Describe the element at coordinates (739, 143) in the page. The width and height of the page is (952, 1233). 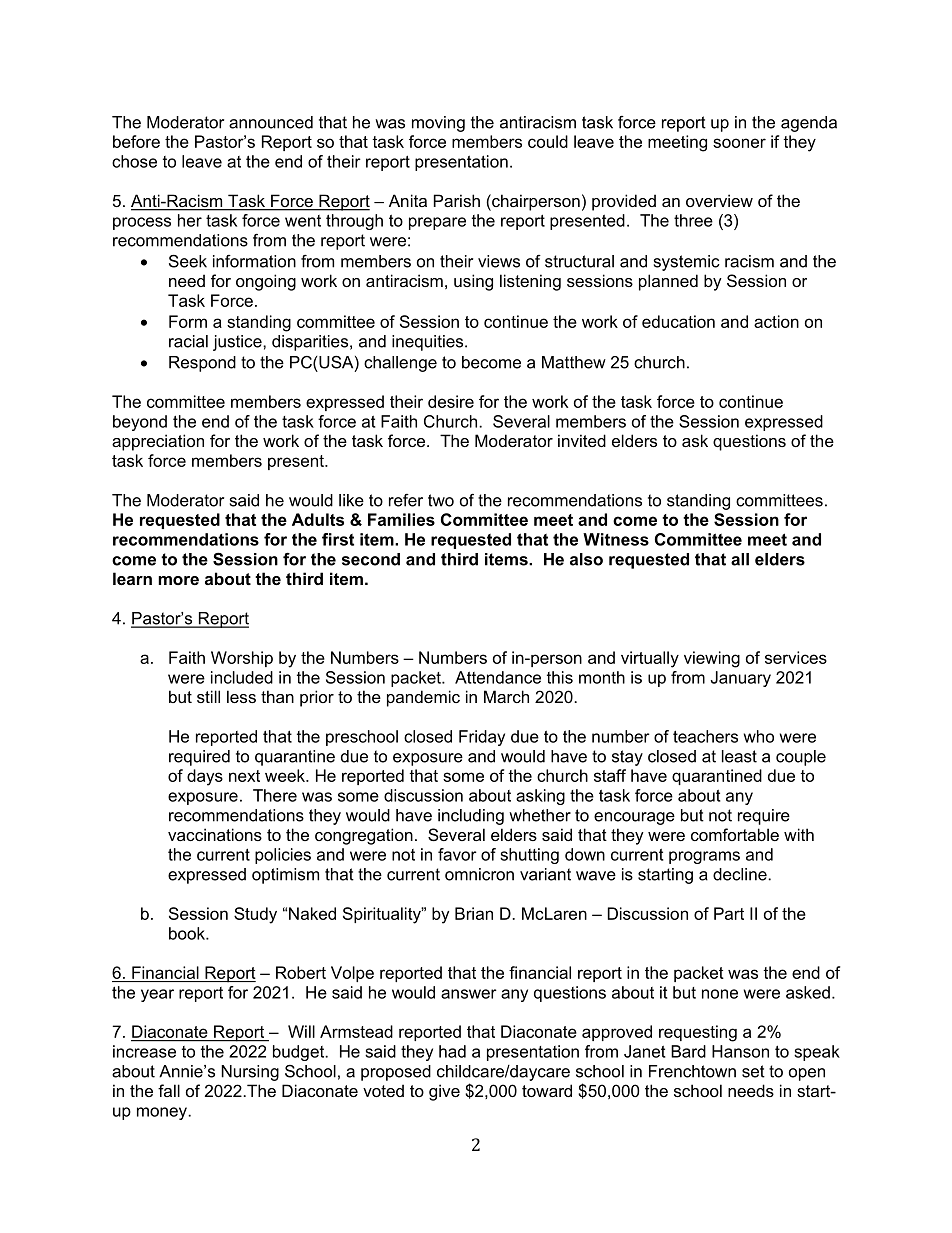
I see `sooner` at that location.
